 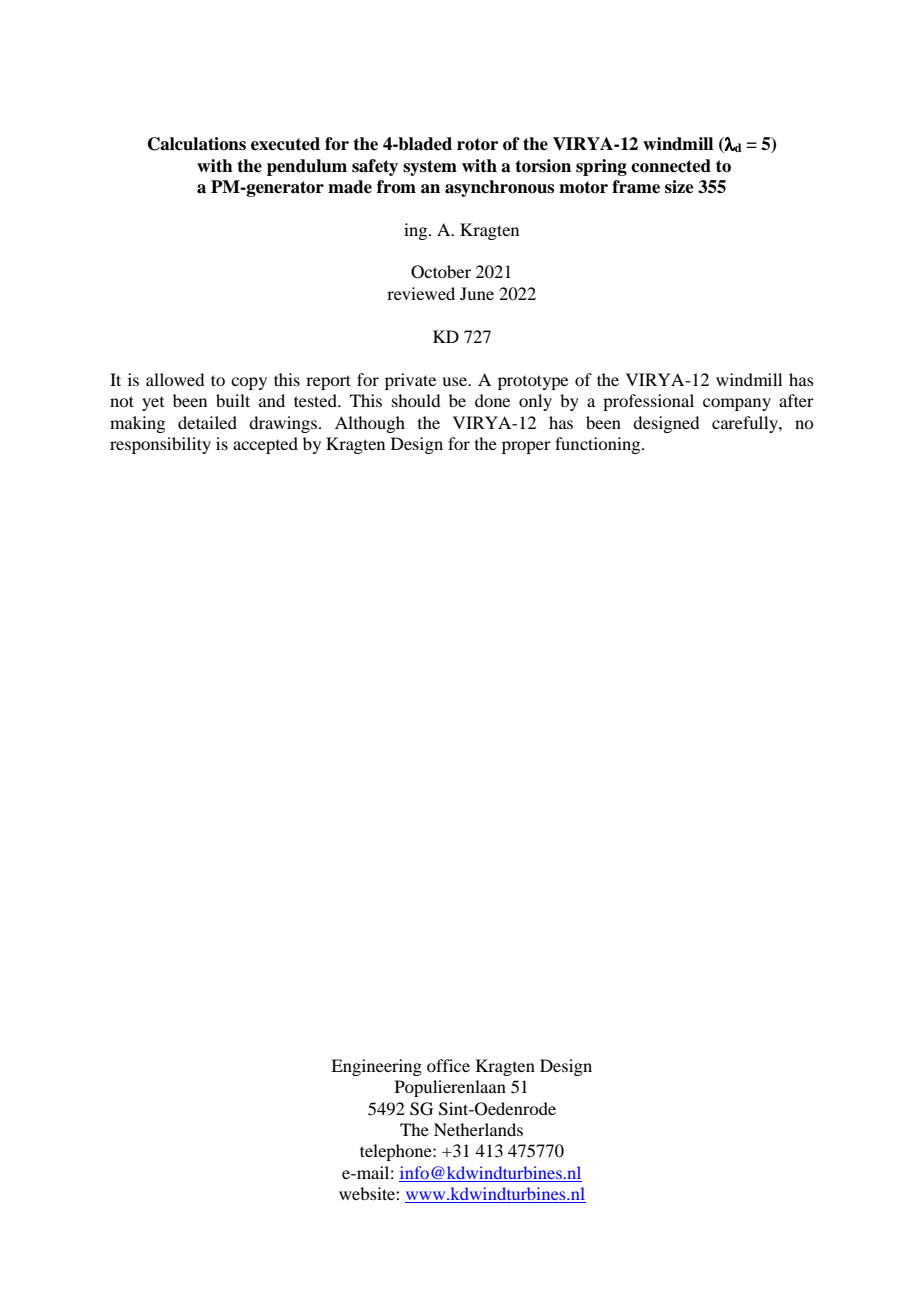 What do you see at coordinates (376, 1067) in the image?
I see `Engineering` at bounding box center [376, 1067].
